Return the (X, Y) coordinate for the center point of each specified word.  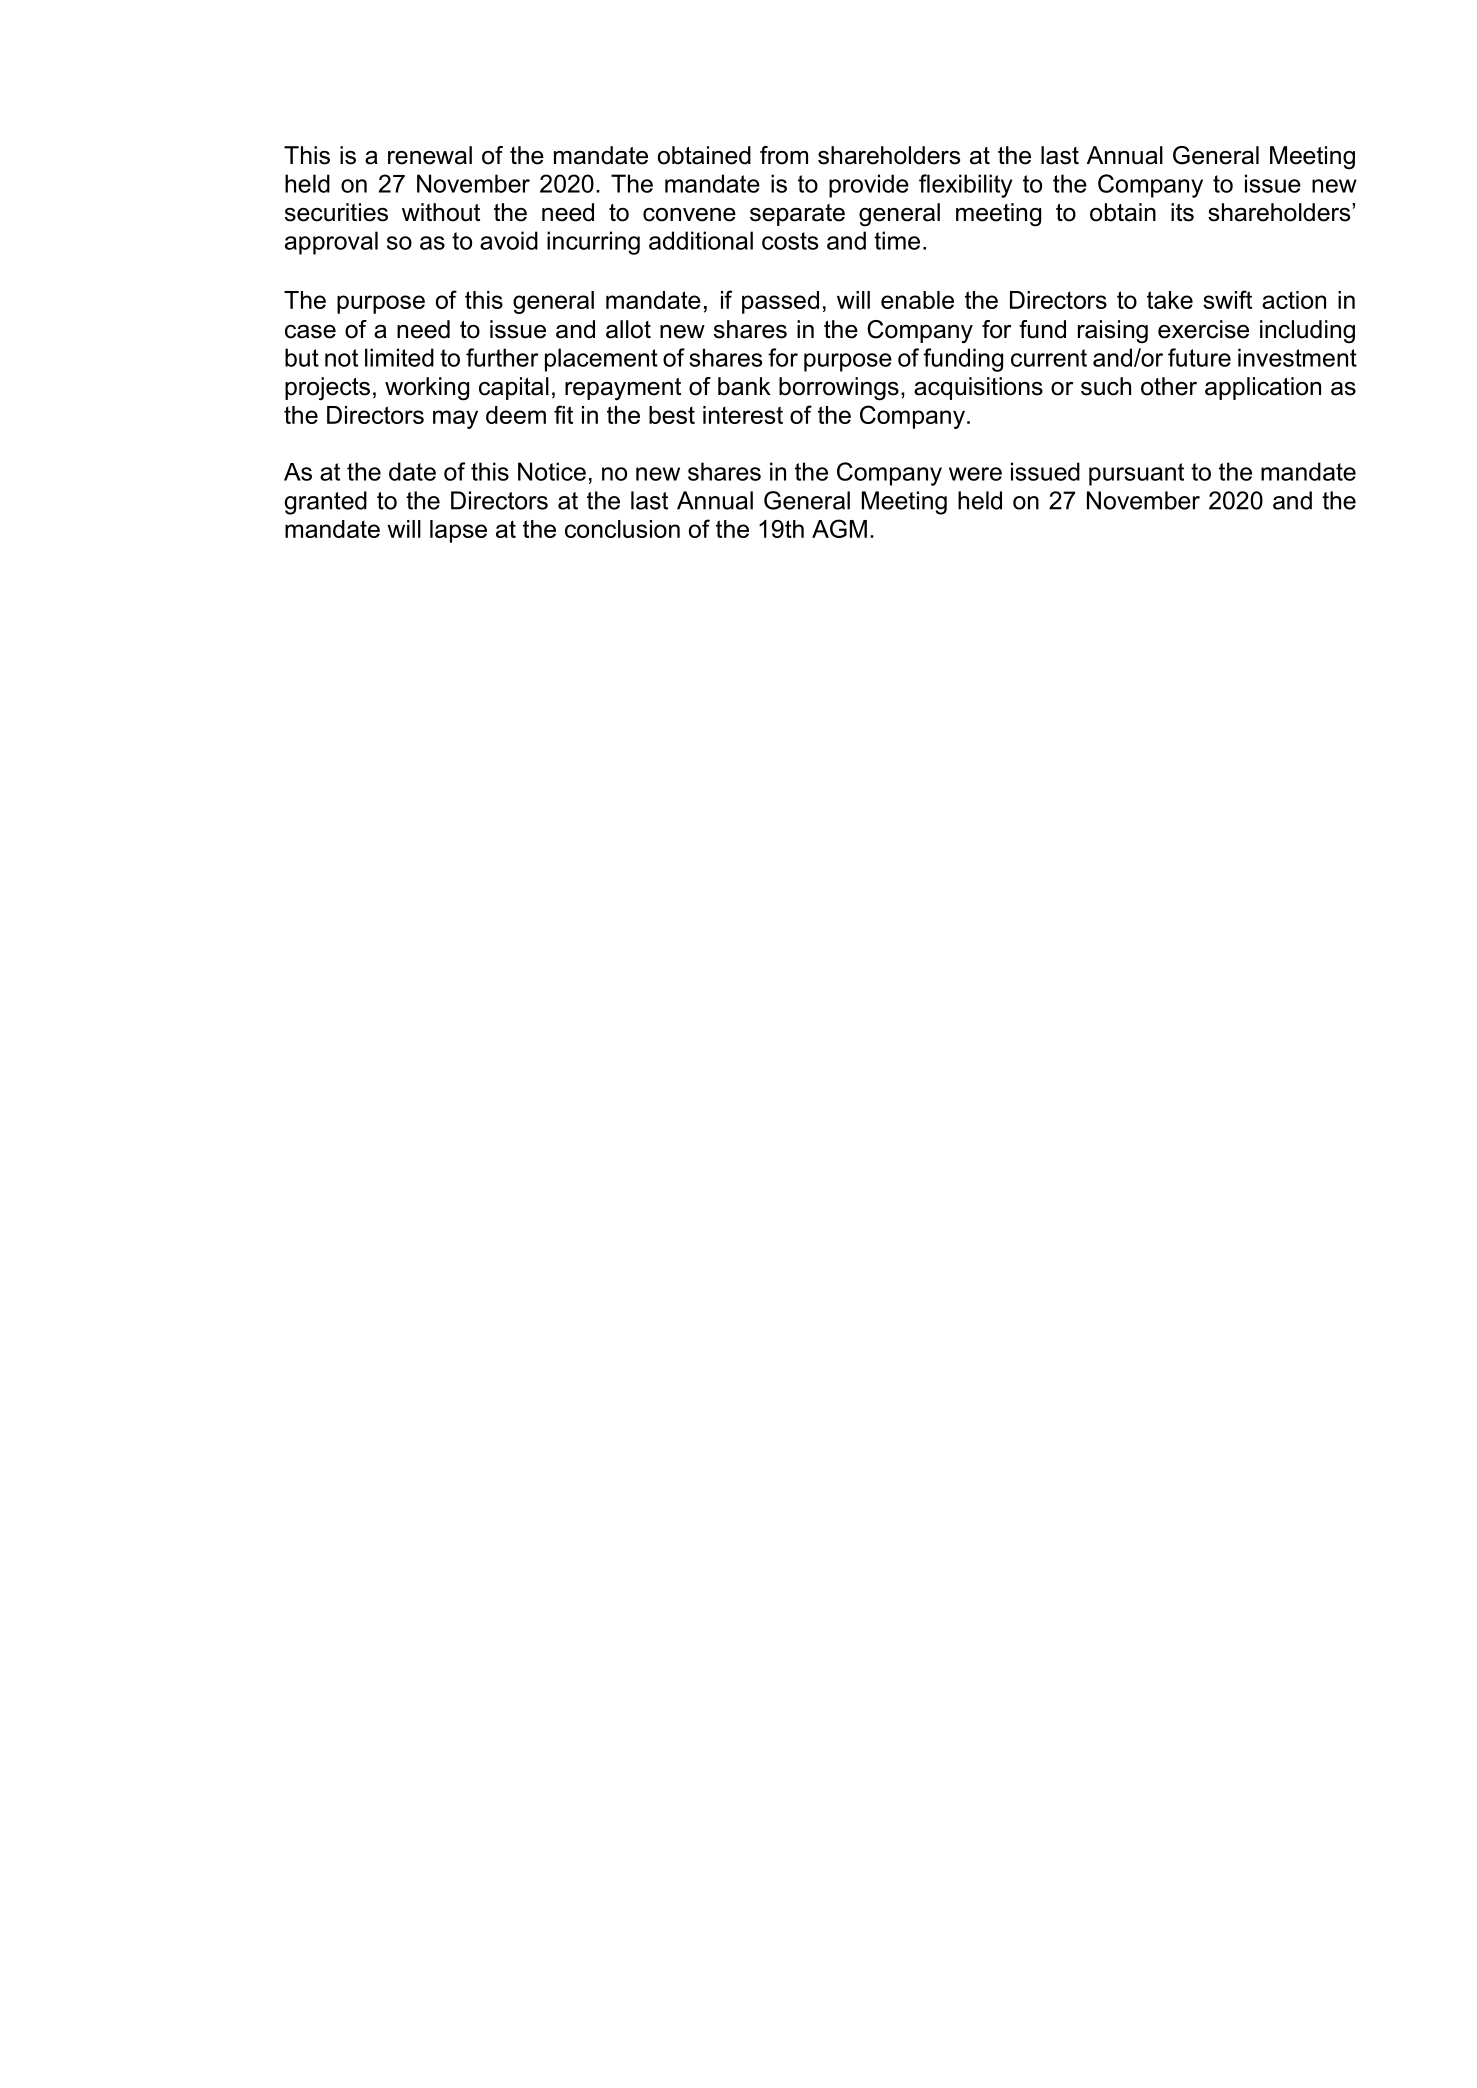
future (1199, 357)
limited (399, 357)
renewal (430, 155)
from (784, 155)
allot (628, 329)
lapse (458, 531)
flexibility (965, 186)
